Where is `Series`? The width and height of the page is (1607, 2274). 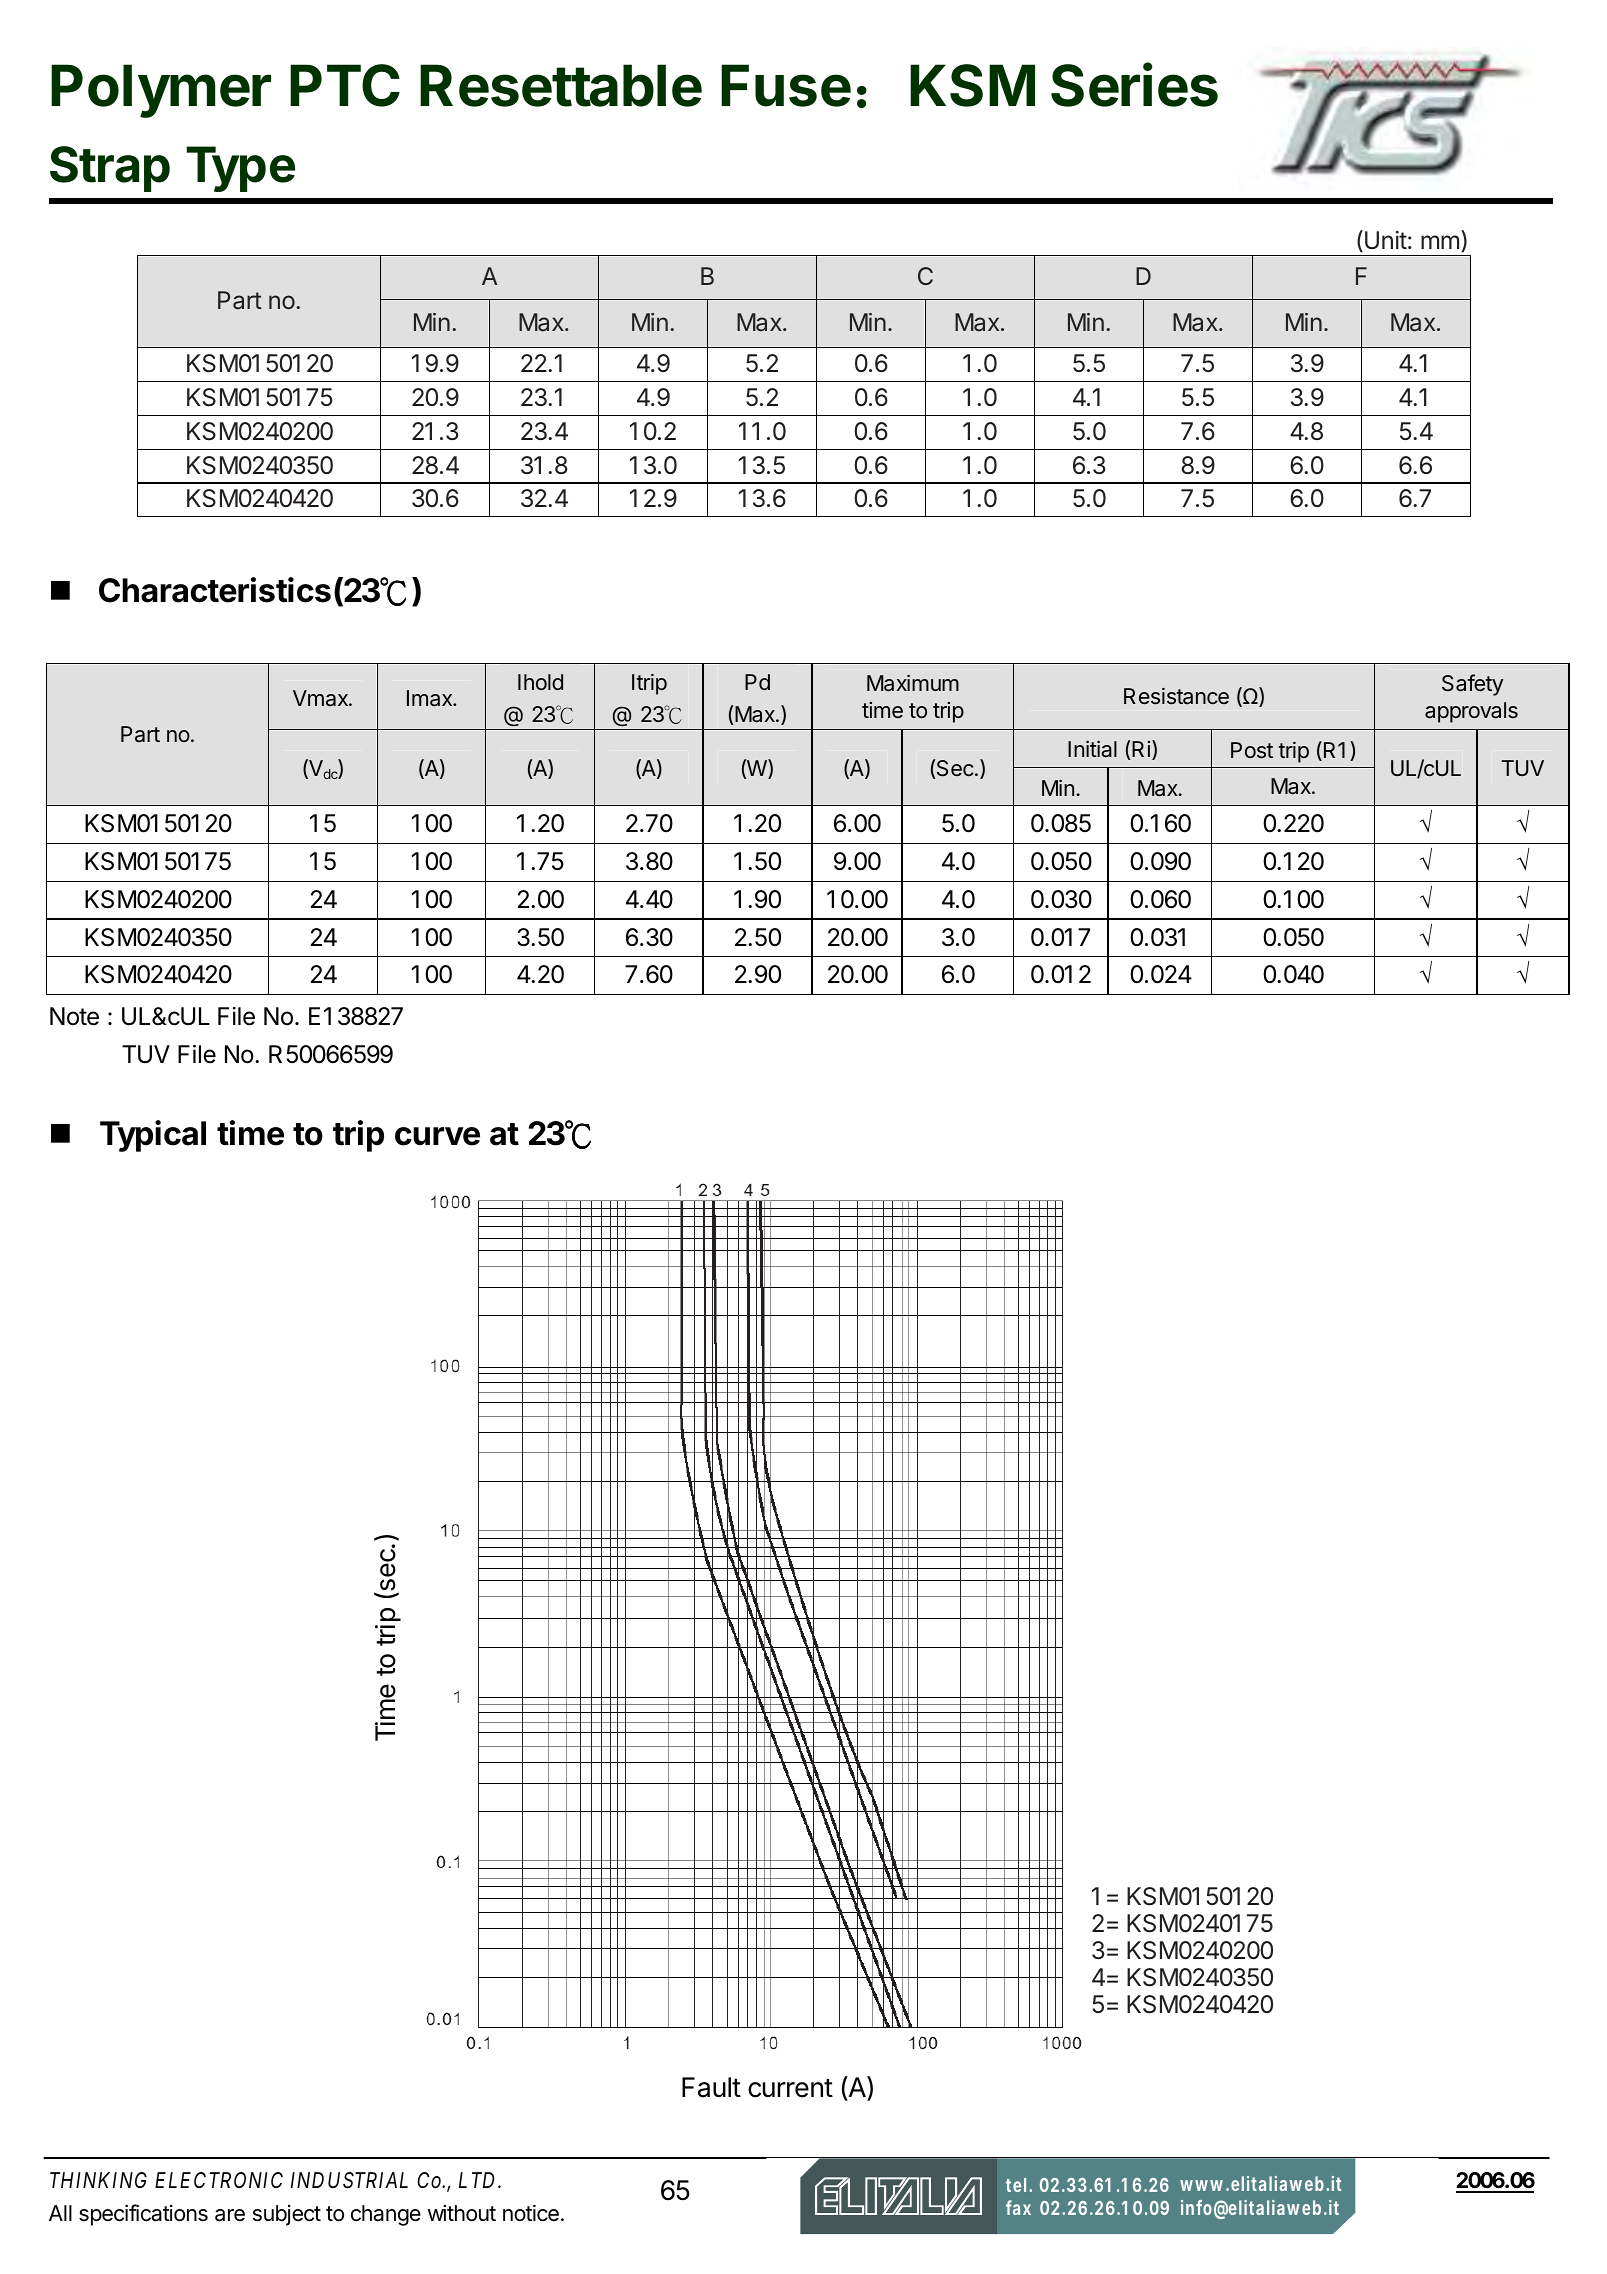 Series is located at coordinates (1134, 84).
